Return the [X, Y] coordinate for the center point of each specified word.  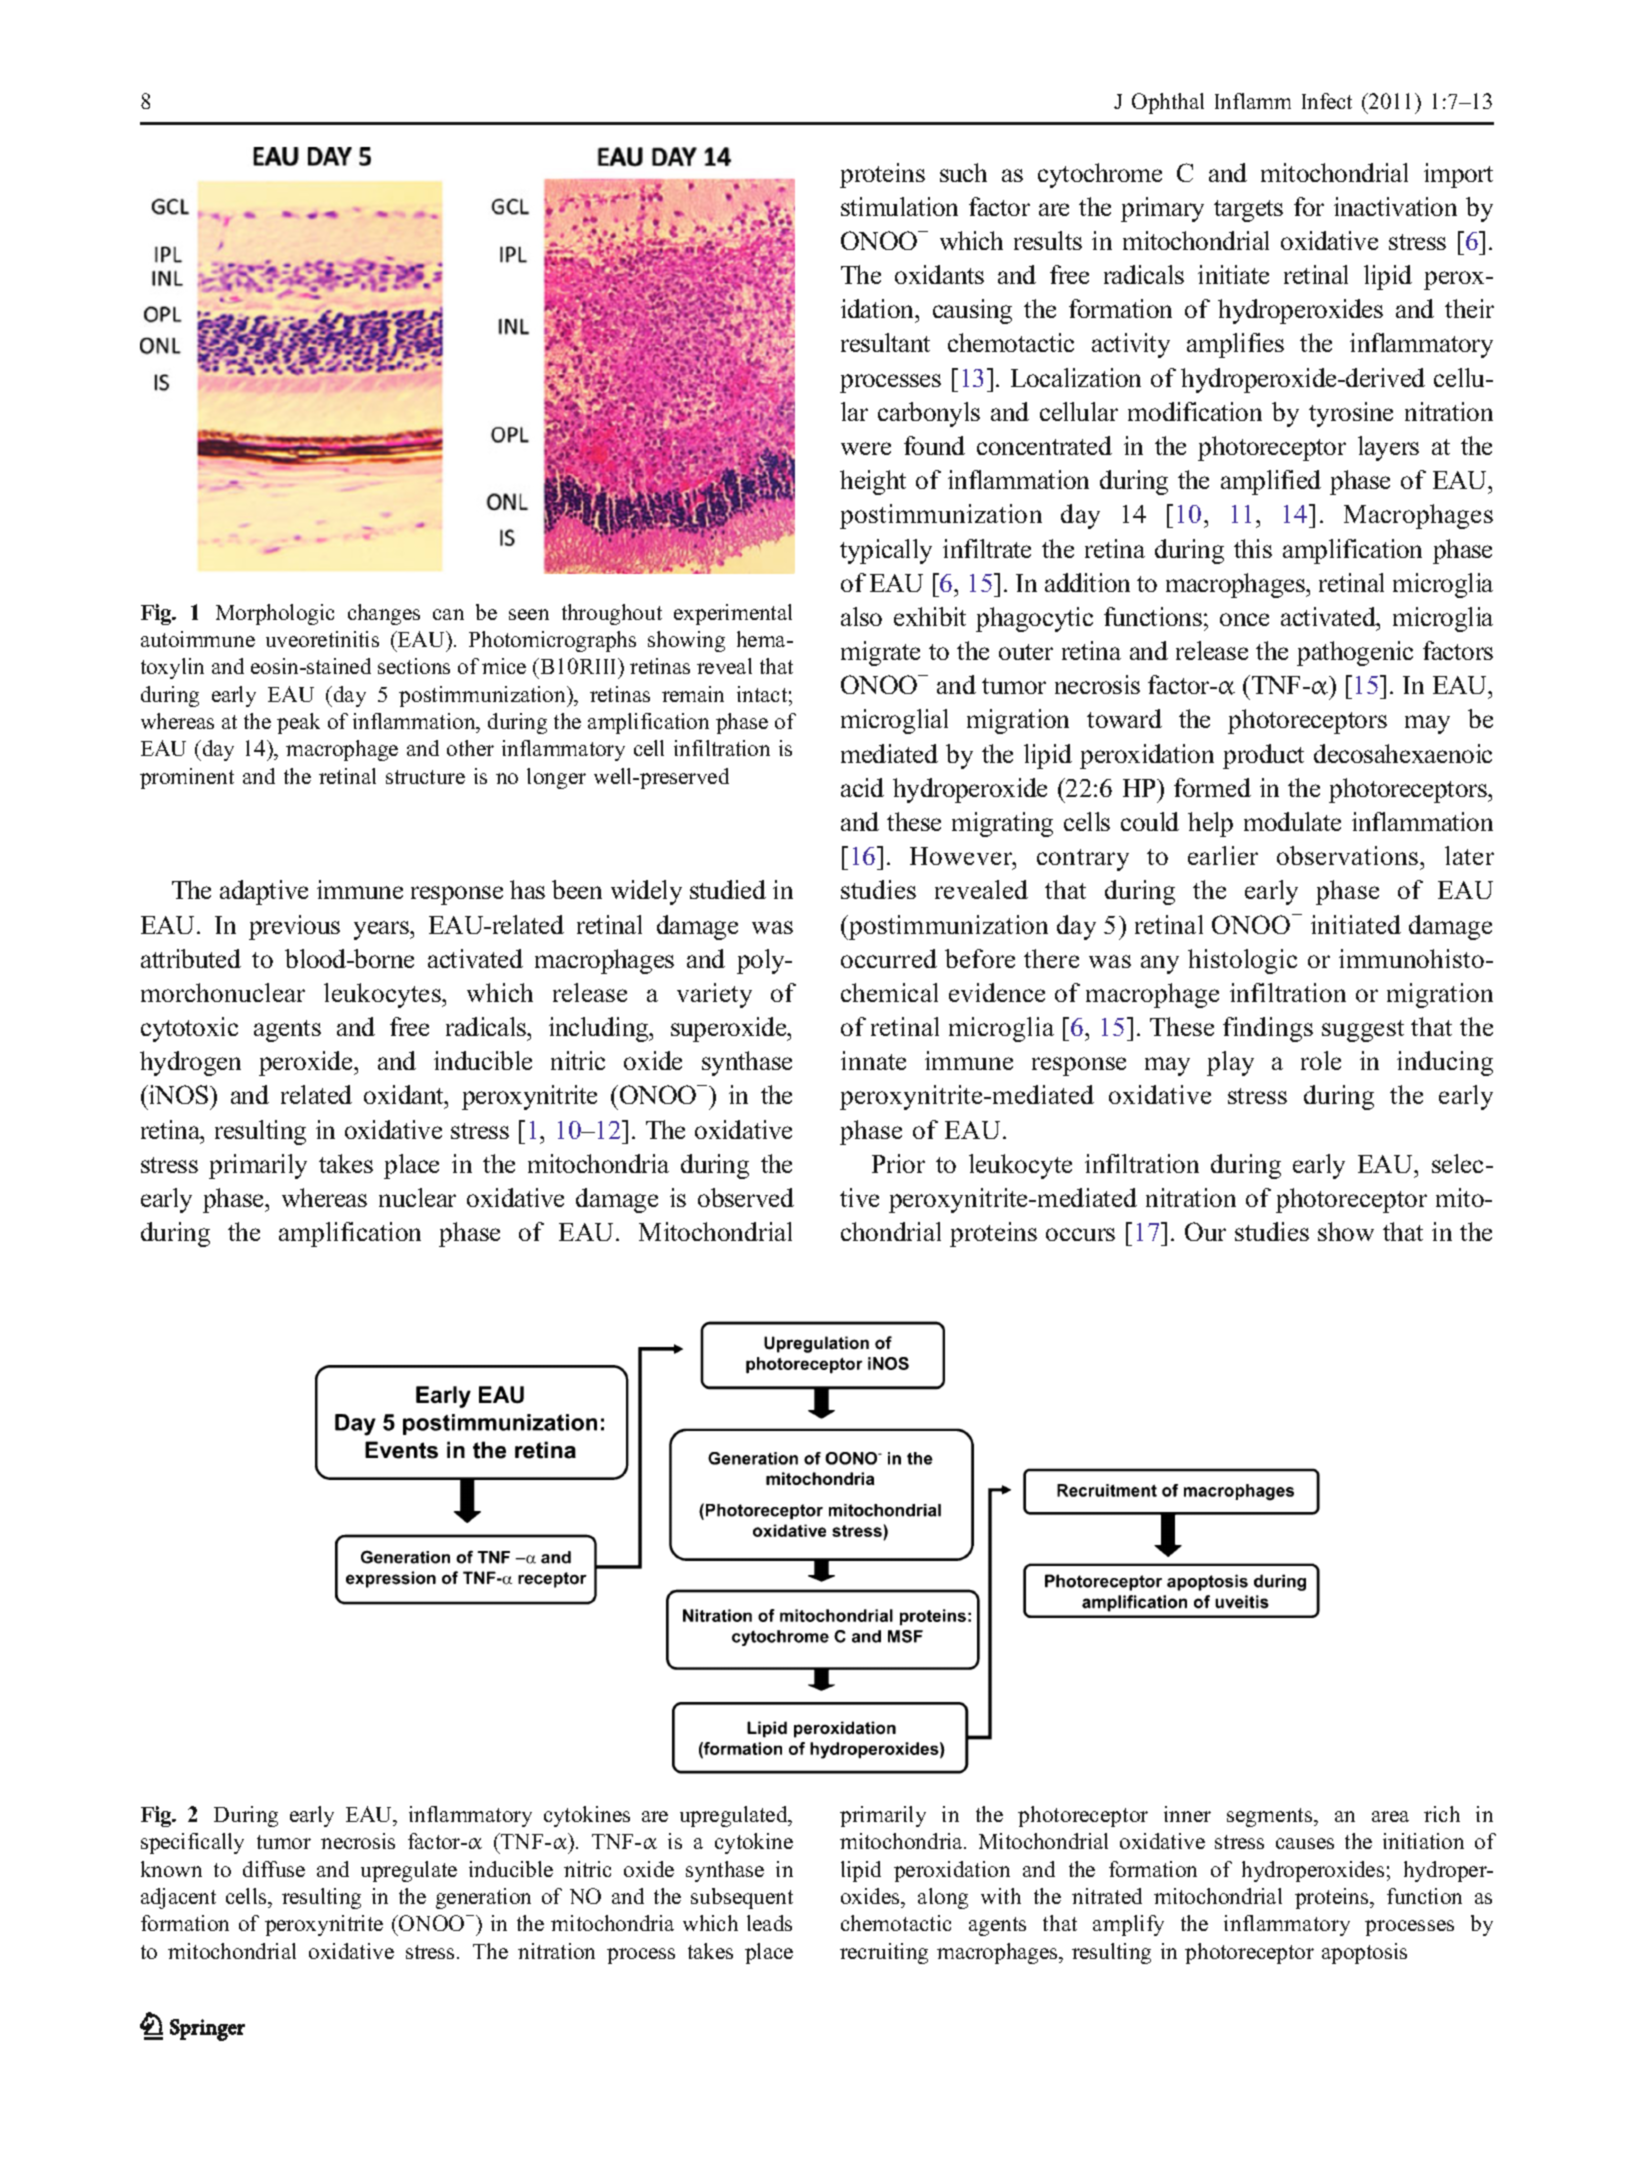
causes [1305, 1843]
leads [769, 1923]
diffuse [274, 1869]
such [963, 172]
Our [1205, 1231]
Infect [1327, 101]
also [861, 616]
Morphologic [275, 614]
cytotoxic [189, 1029]
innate [873, 1060]
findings [1268, 1029]
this [1253, 548]
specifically [192, 1843]
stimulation [899, 206]
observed [746, 1197]
